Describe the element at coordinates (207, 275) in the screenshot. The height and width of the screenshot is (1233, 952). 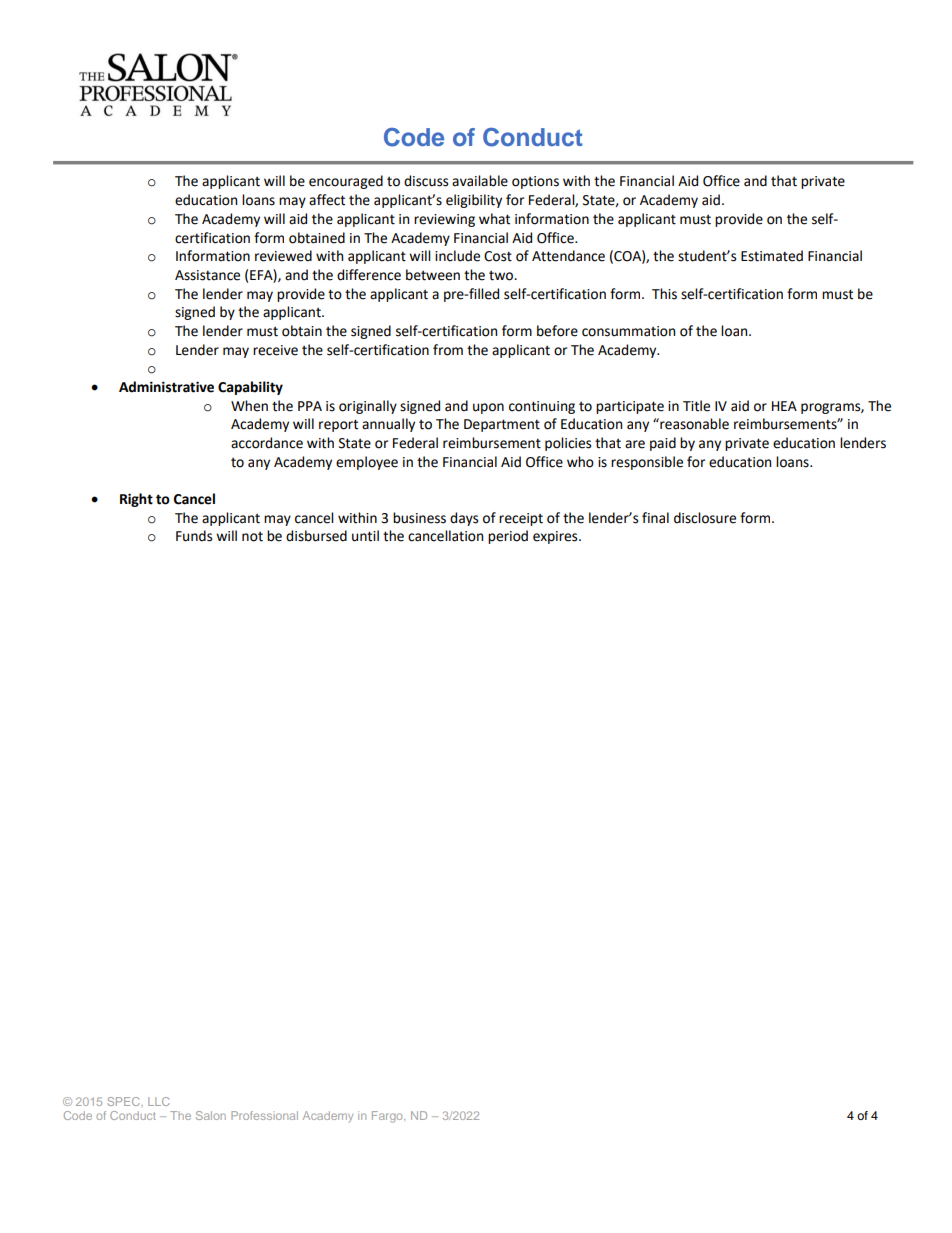
I see `Assistance` at that location.
